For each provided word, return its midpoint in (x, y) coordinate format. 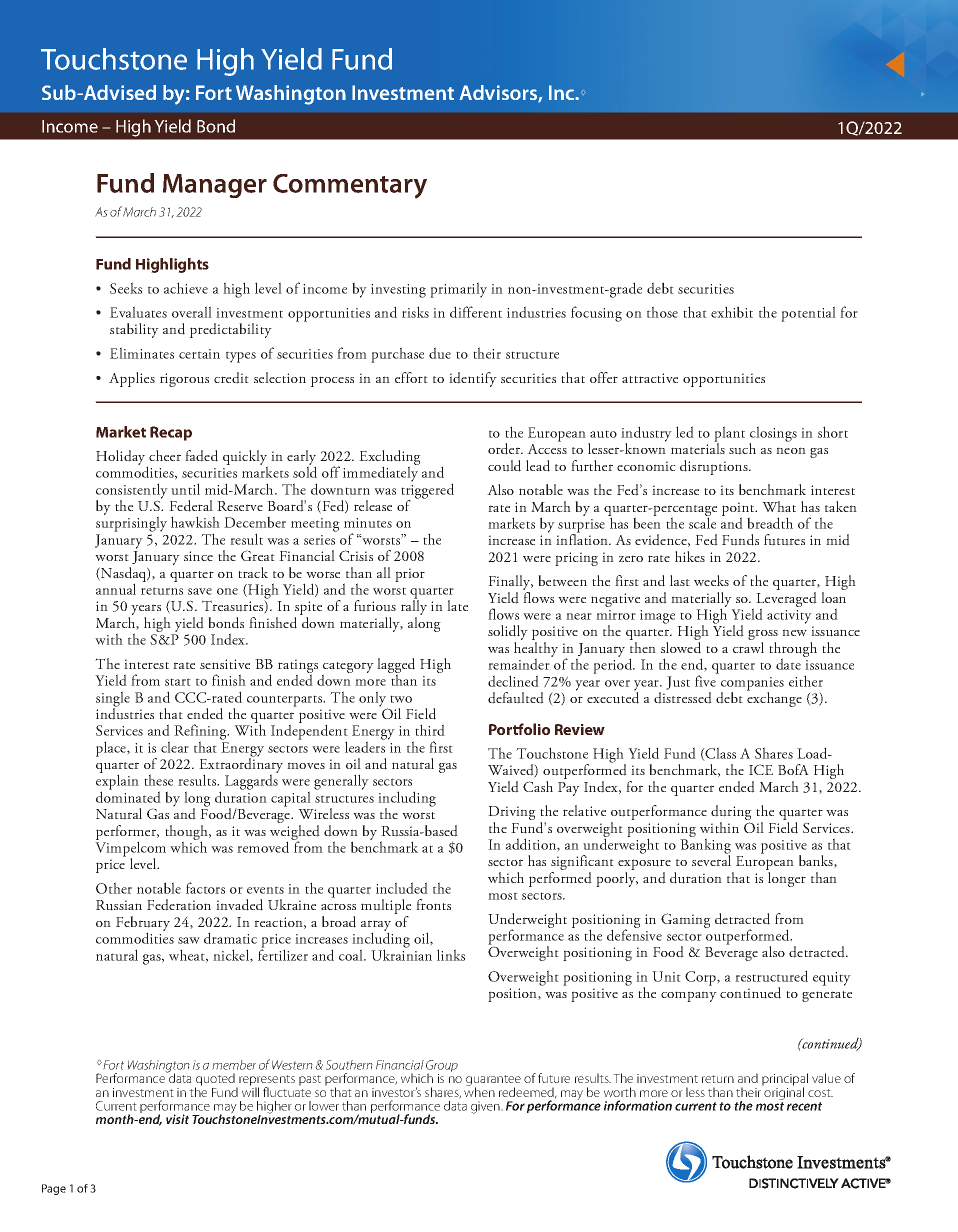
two (401, 699)
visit (177, 1119)
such (742, 449)
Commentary (350, 186)
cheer (165, 455)
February (143, 924)
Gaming (686, 920)
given (486, 1107)
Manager (215, 186)
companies (752, 685)
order (505, 449)
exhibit (732, 312)
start (178, 682)
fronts (433, 904)
